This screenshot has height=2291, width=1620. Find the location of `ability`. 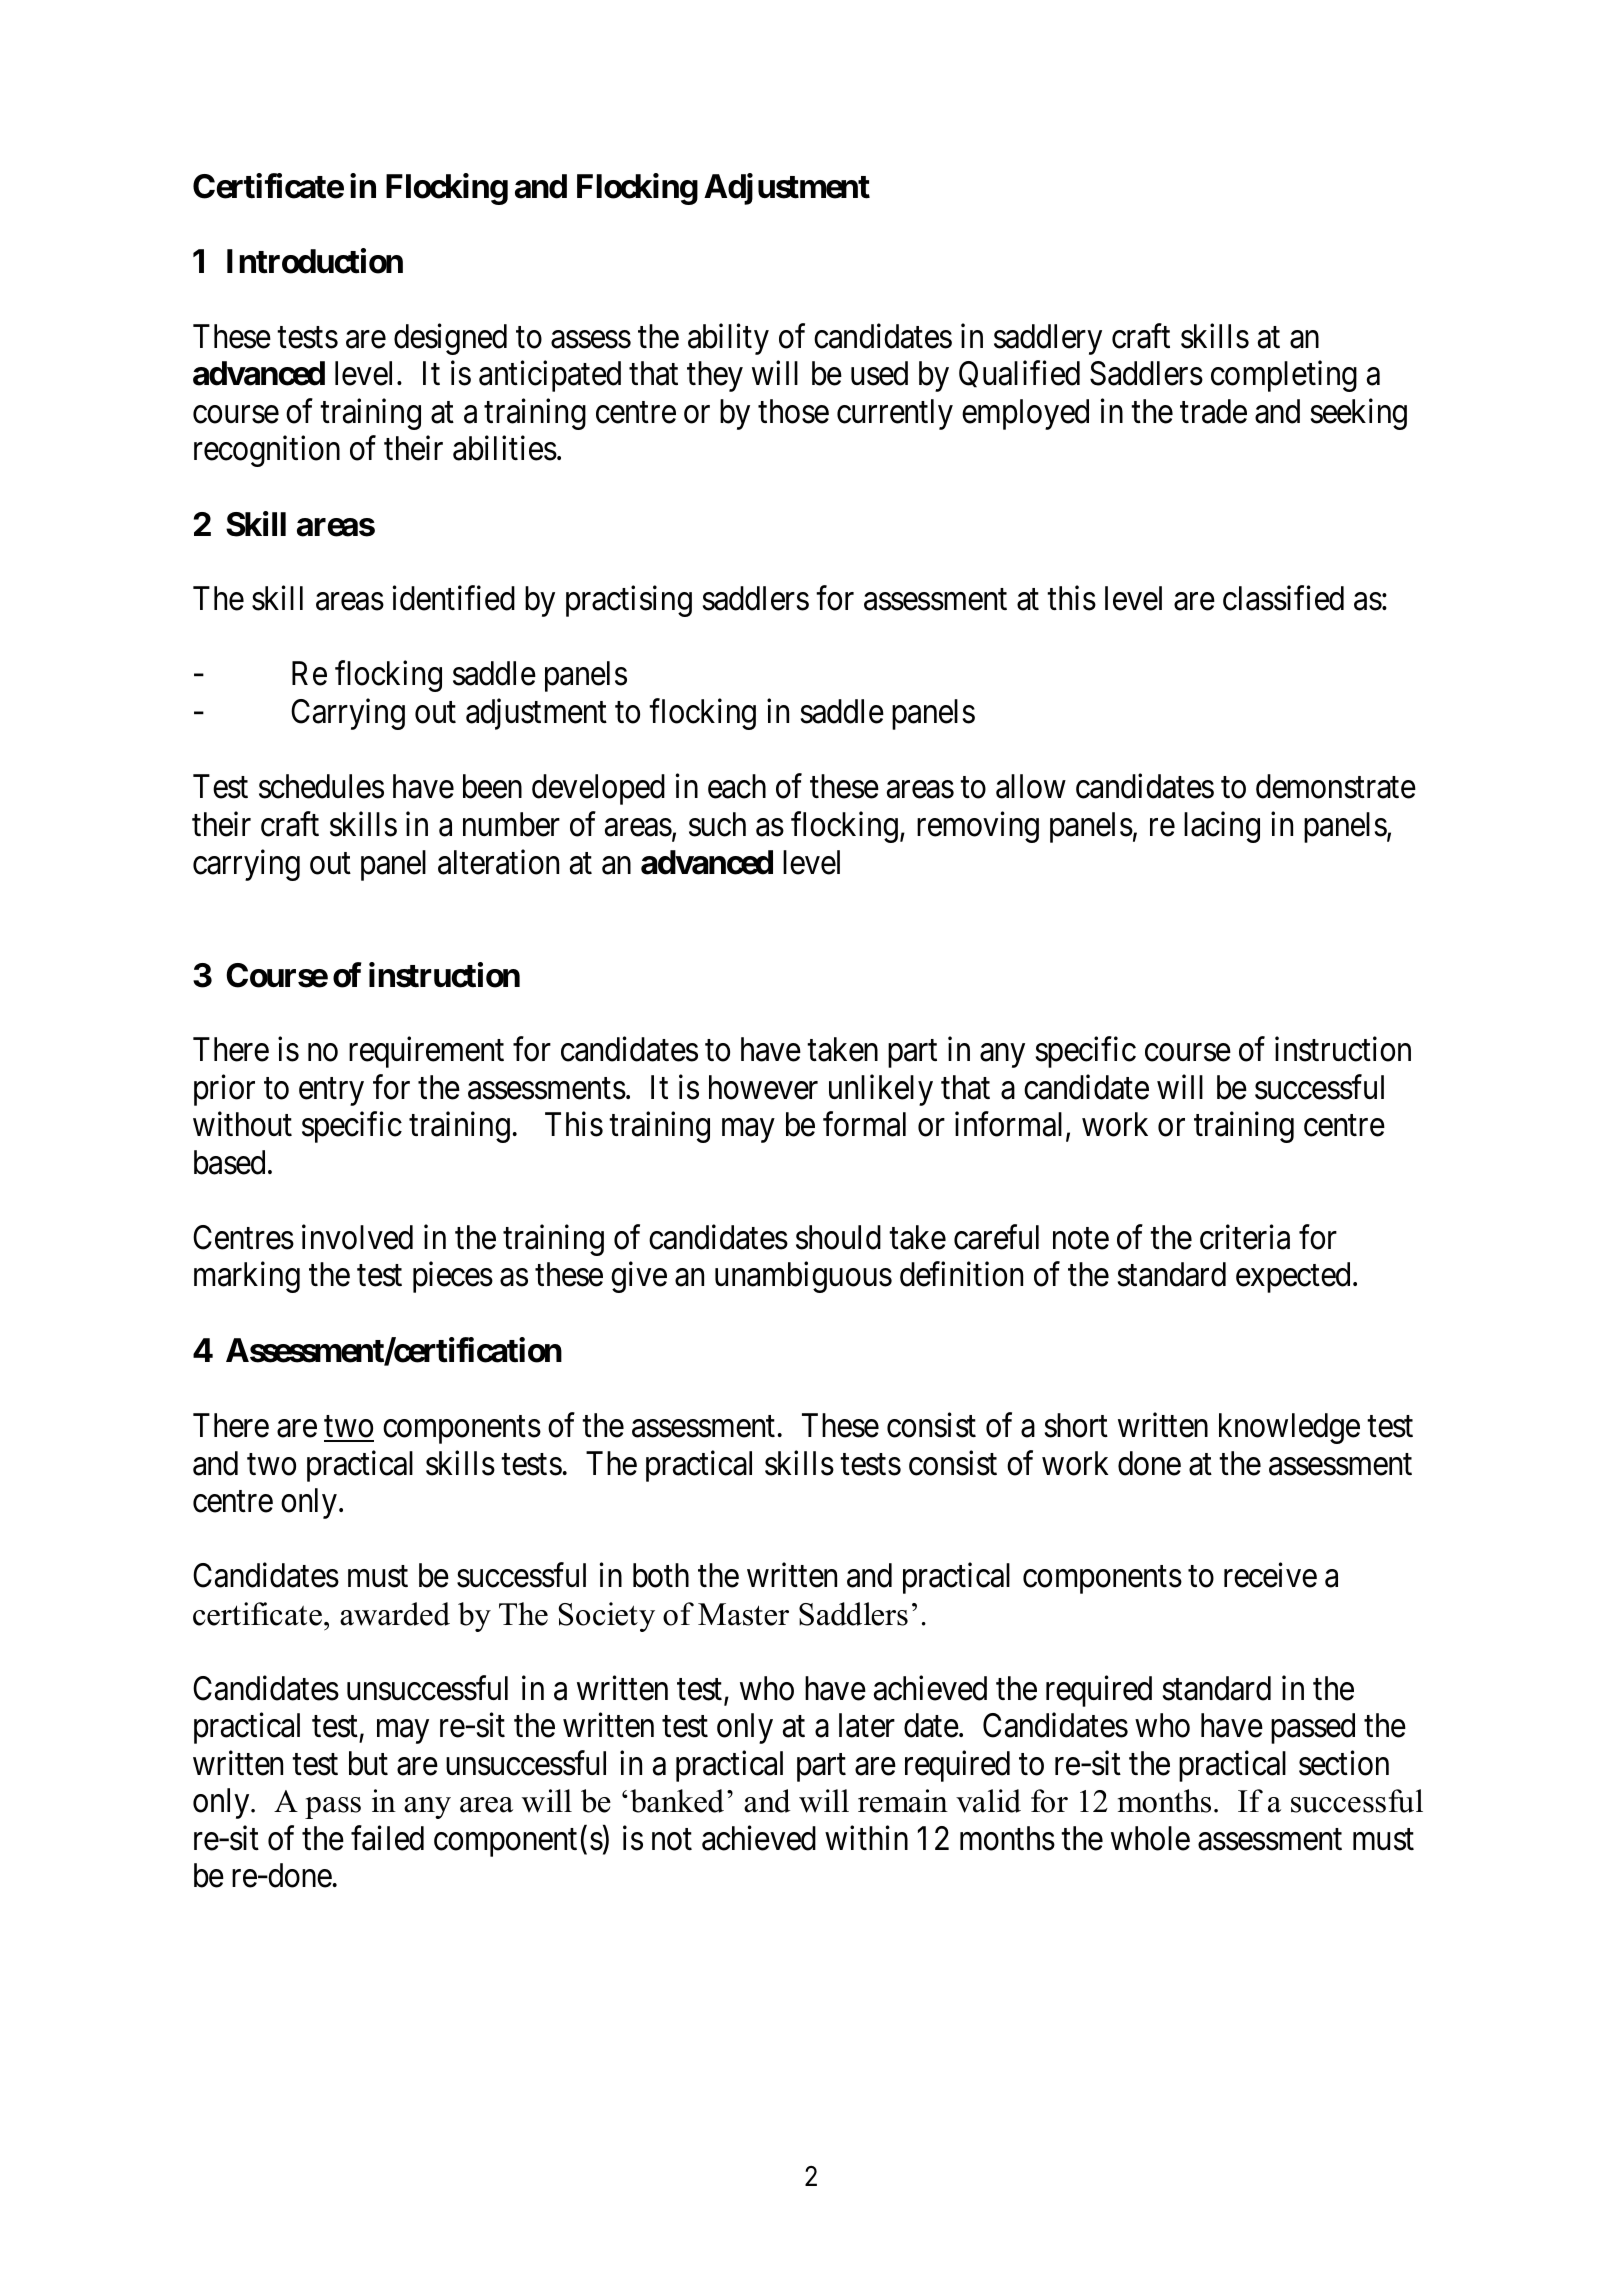

ability is located at coordinates (728, 339).
